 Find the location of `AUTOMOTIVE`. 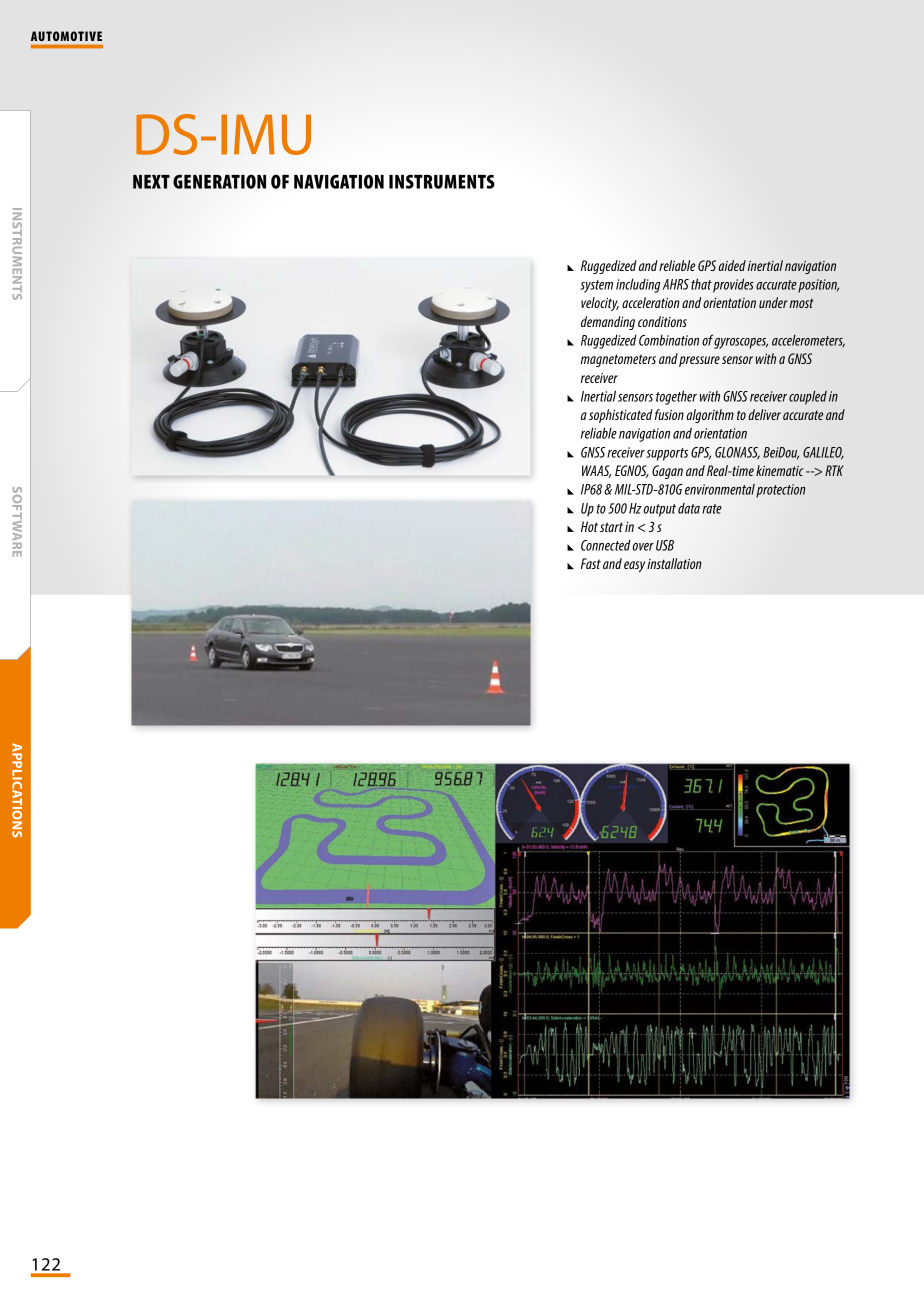

AUTOMOTIVE is located at coordinates (66, 36).
